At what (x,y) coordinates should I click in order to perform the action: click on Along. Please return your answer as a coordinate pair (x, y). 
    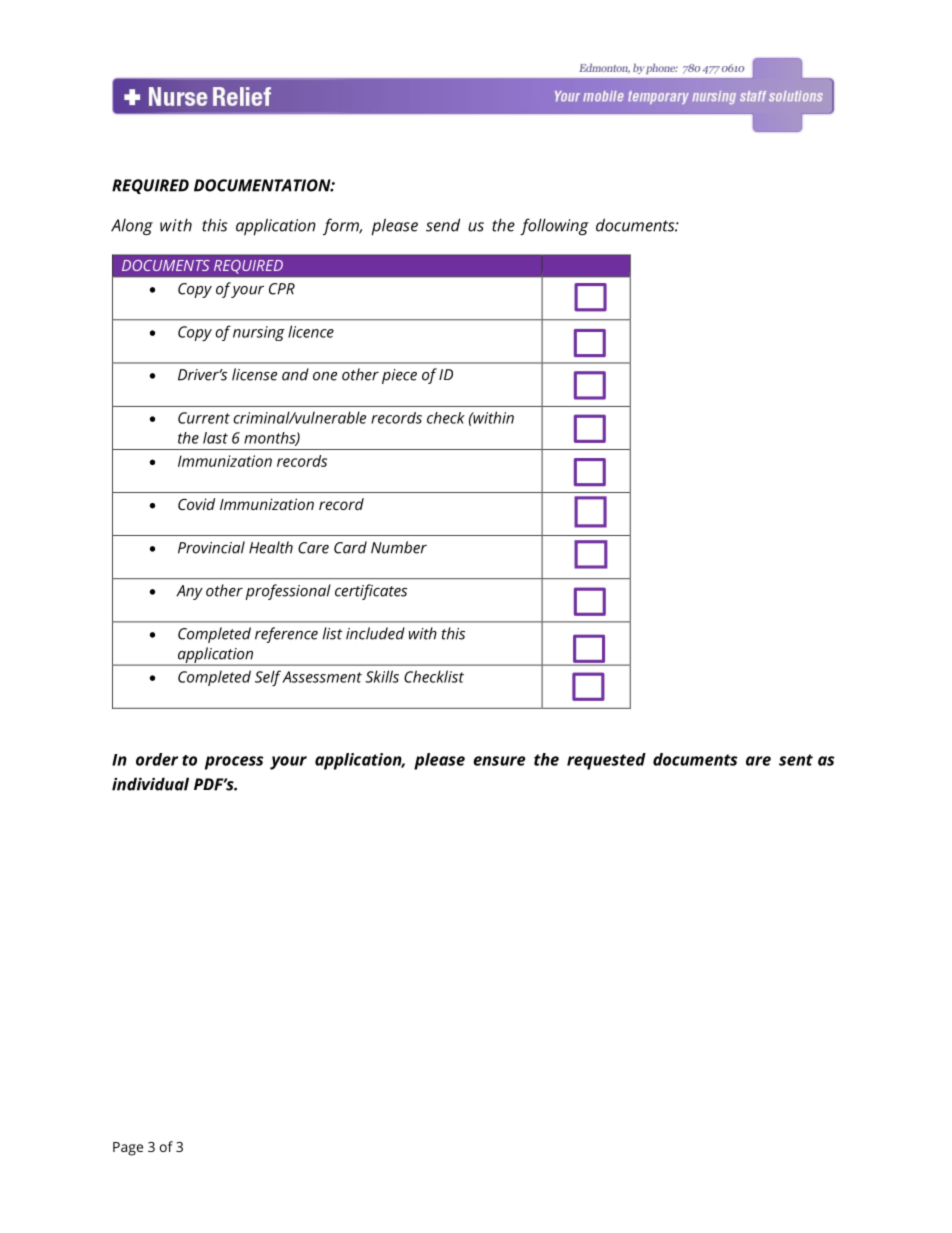
    Looking at the image, I should click on (132, 227).
